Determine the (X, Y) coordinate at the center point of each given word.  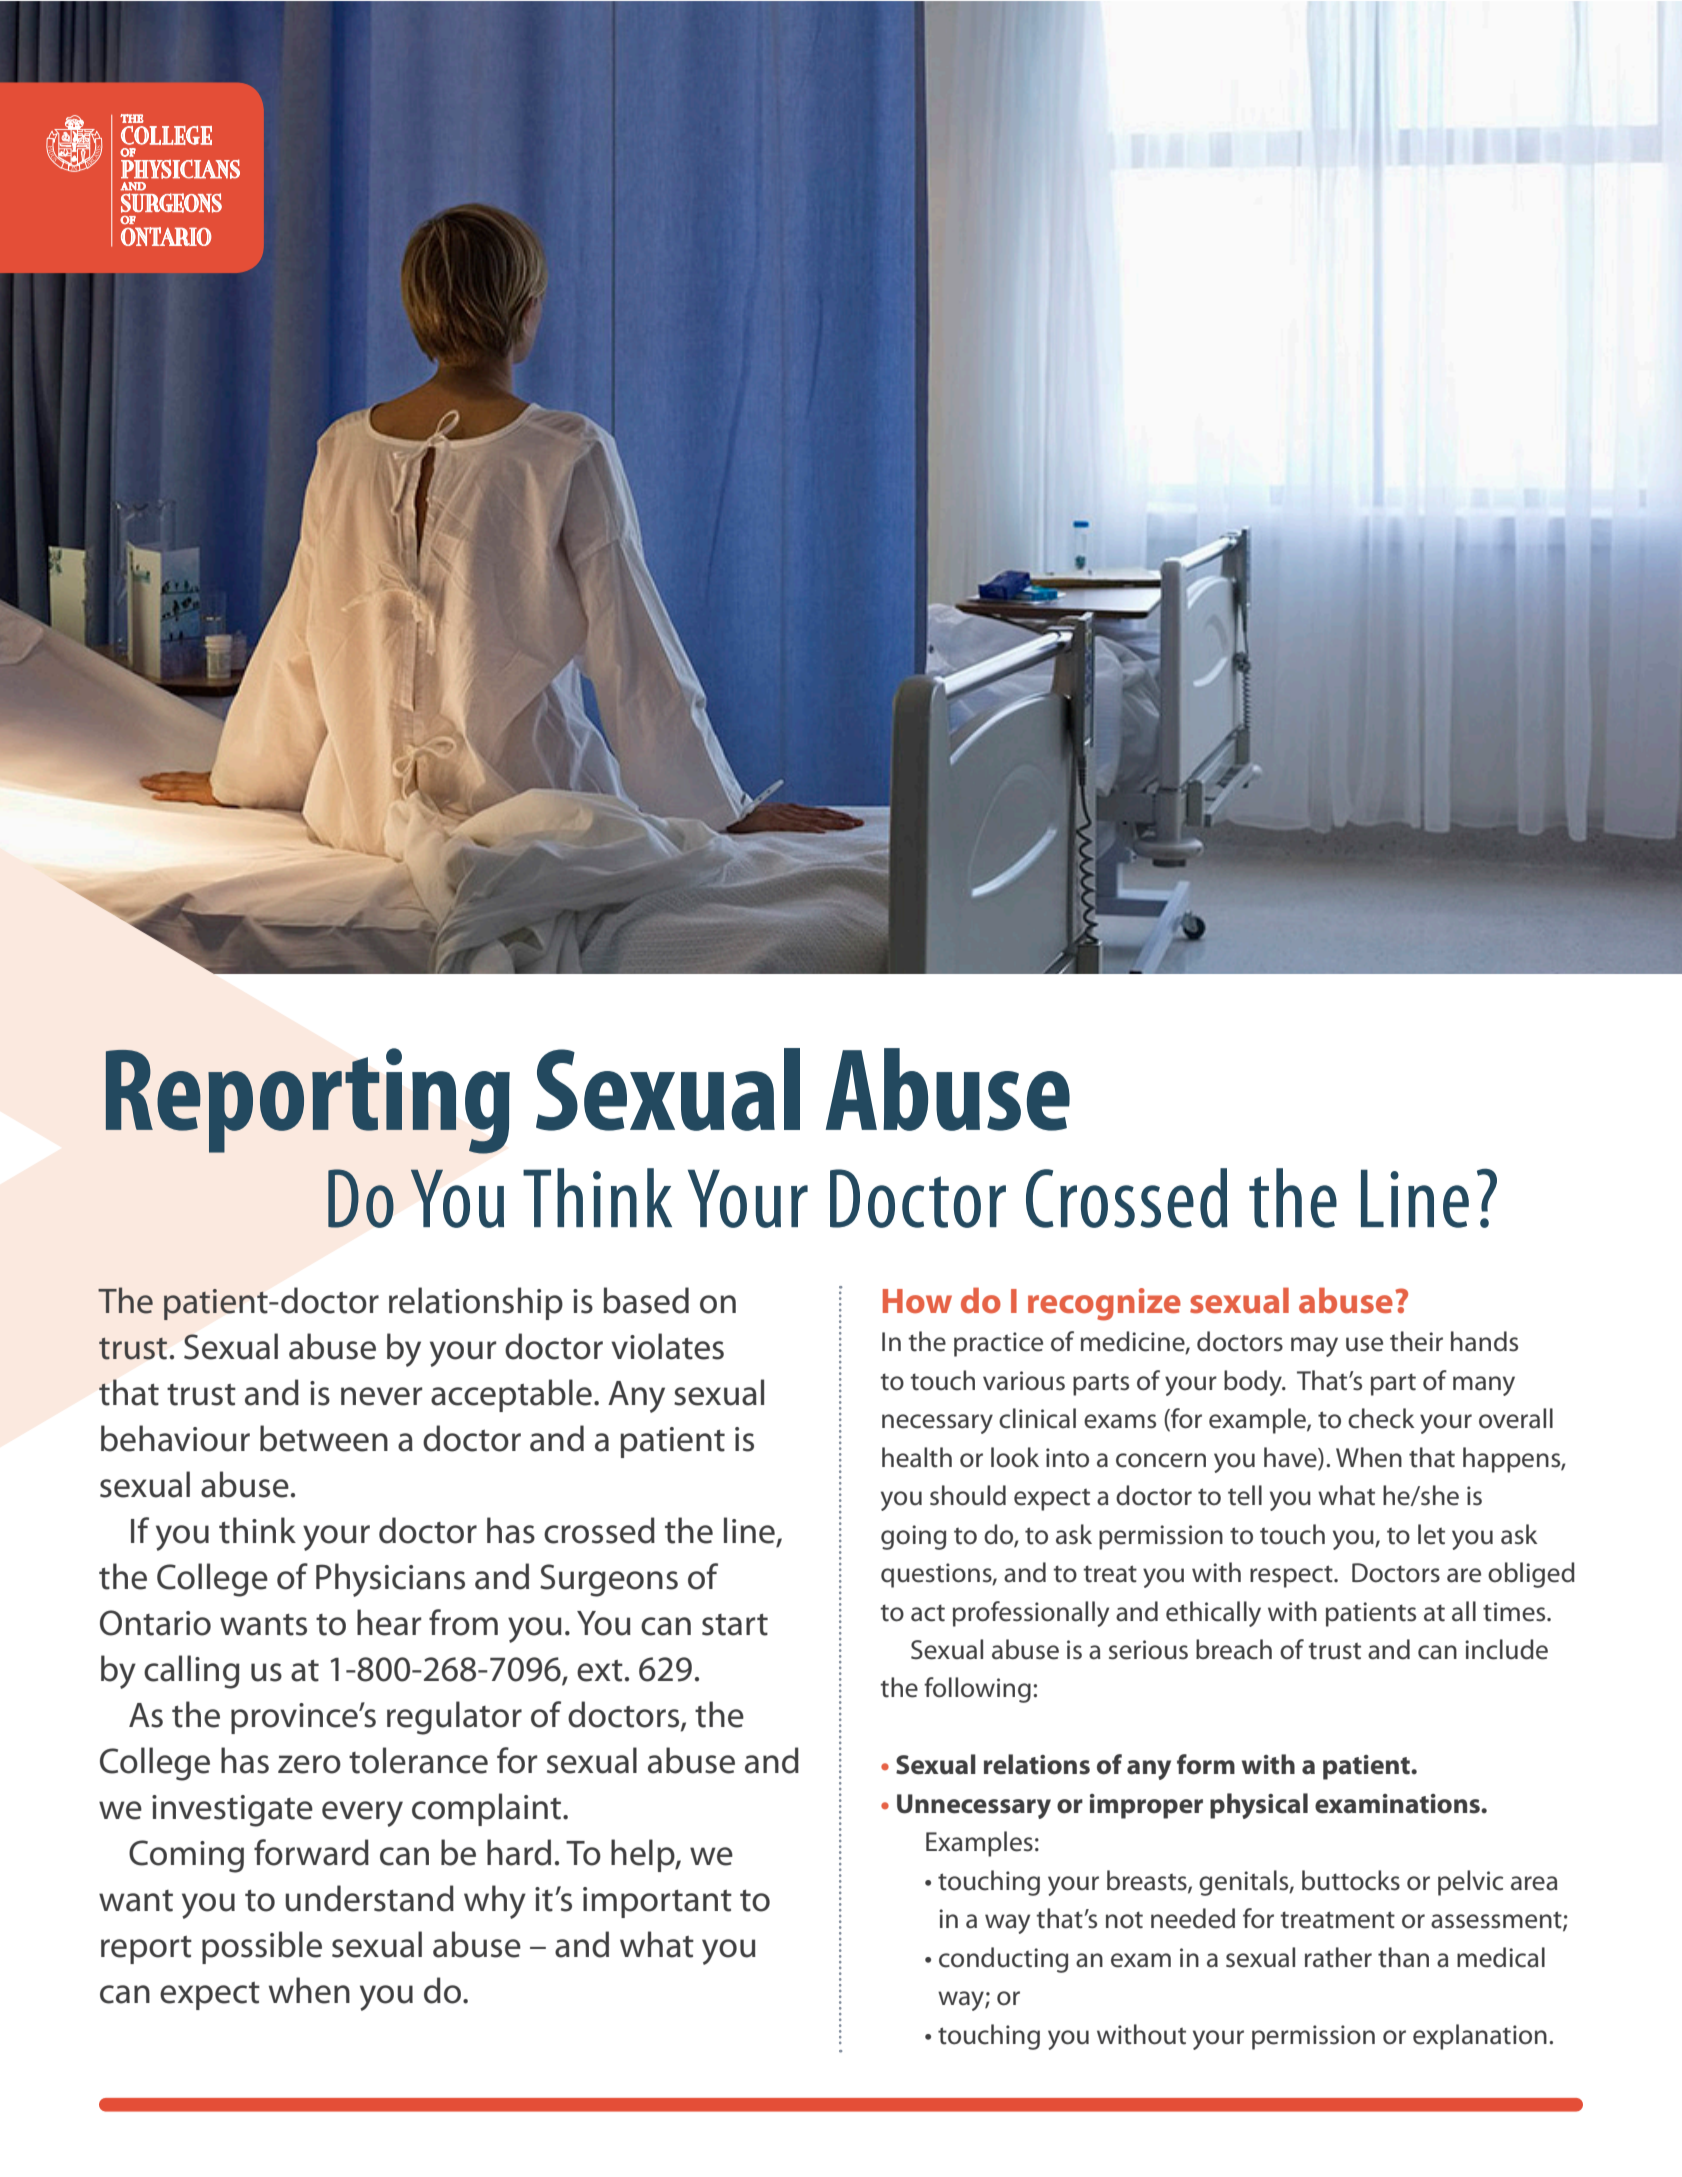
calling (192, 1672)
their (1416, 1341)
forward (311, 1852)
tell (1245, 1495)
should (968, 1495)
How (917, 1301)
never (381, 1396)
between (324, 1438)
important (657, 1902)
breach (1234, 1649)
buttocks (1351, 1880)
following (977, 1690)
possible (262, 1947)
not (1124, 1920)
